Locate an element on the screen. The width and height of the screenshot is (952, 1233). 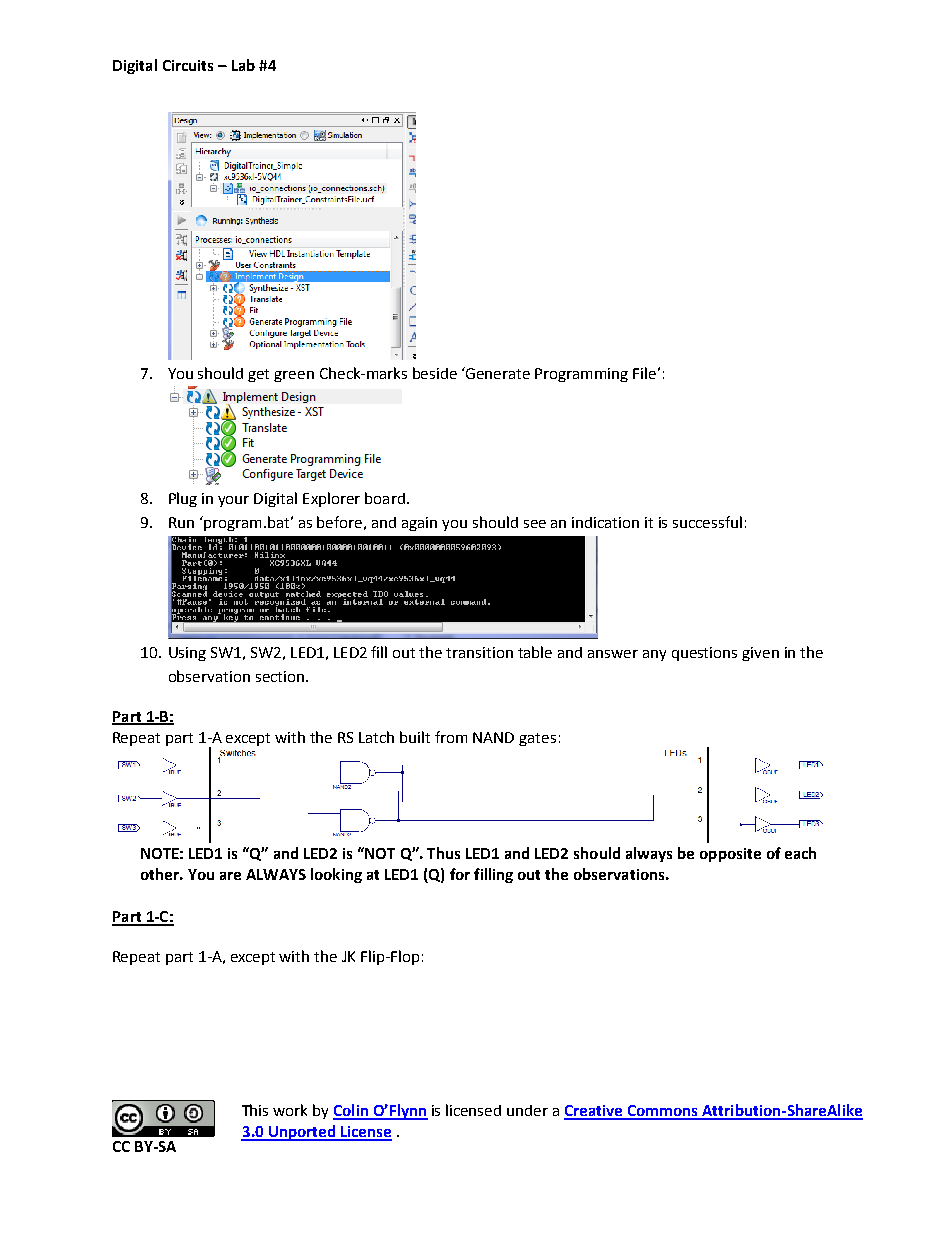
Circuits is located at coordinates (188, 65).
